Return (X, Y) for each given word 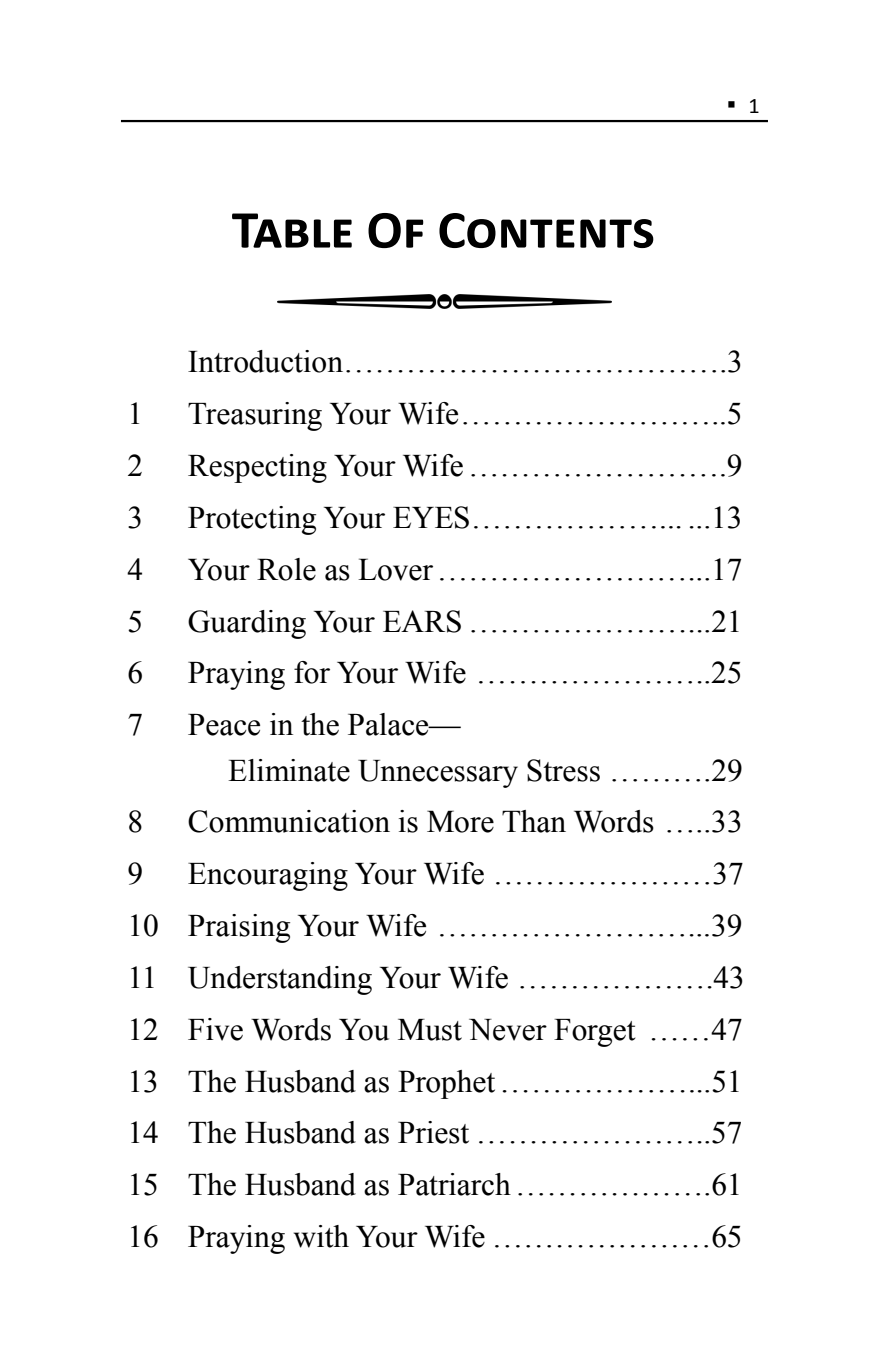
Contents (546, 230)
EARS (422, 621)
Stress (563, 770)
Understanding (280, 980)
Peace (224, 725)
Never (508, 1030)
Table (292, 230)
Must (430, 1030)
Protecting (252, 520)
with (321, 1236)
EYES (431, 517)
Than (534, 821)
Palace (389, 724)
